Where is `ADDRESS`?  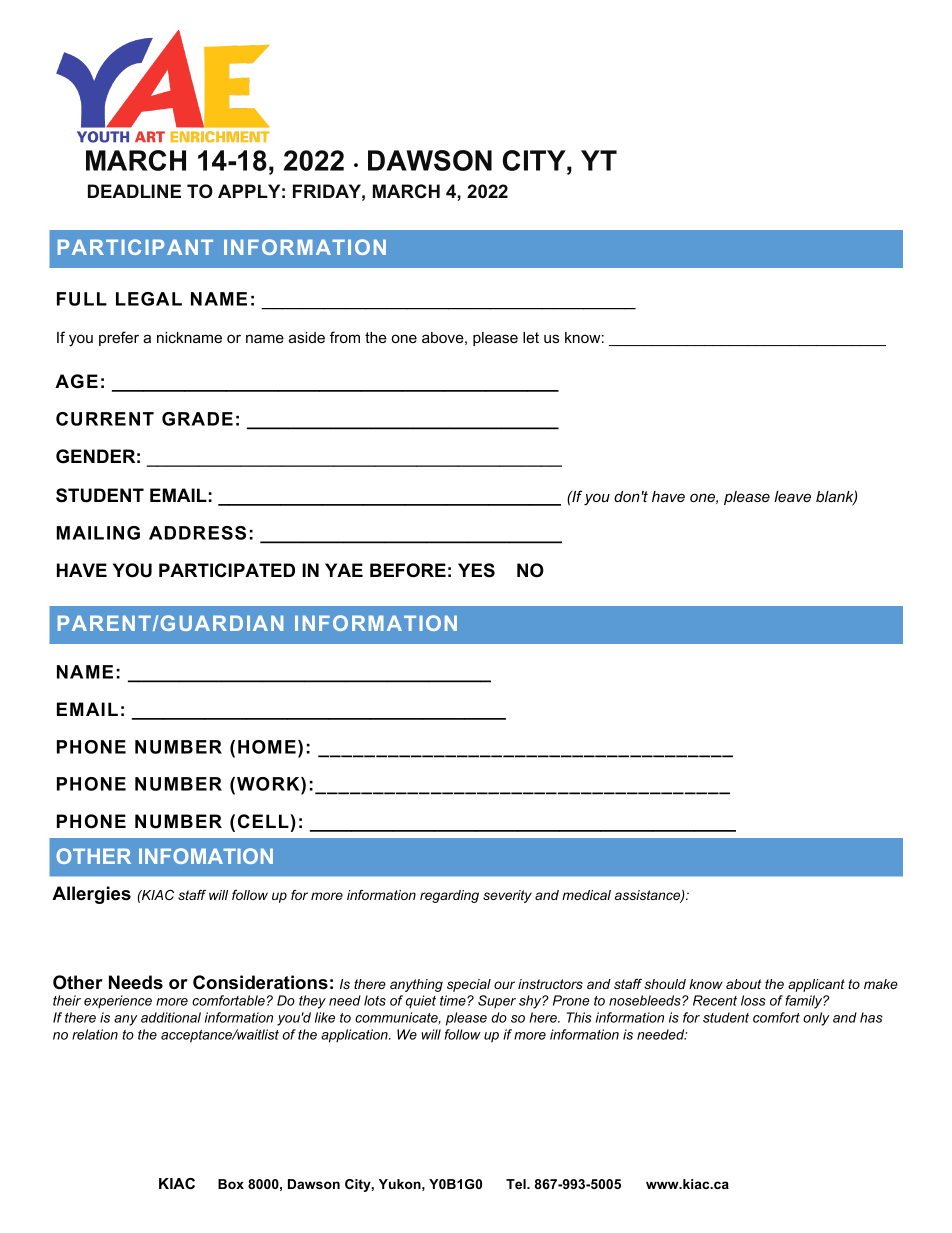 ADDRESS is located at coordinates (197, 533).
